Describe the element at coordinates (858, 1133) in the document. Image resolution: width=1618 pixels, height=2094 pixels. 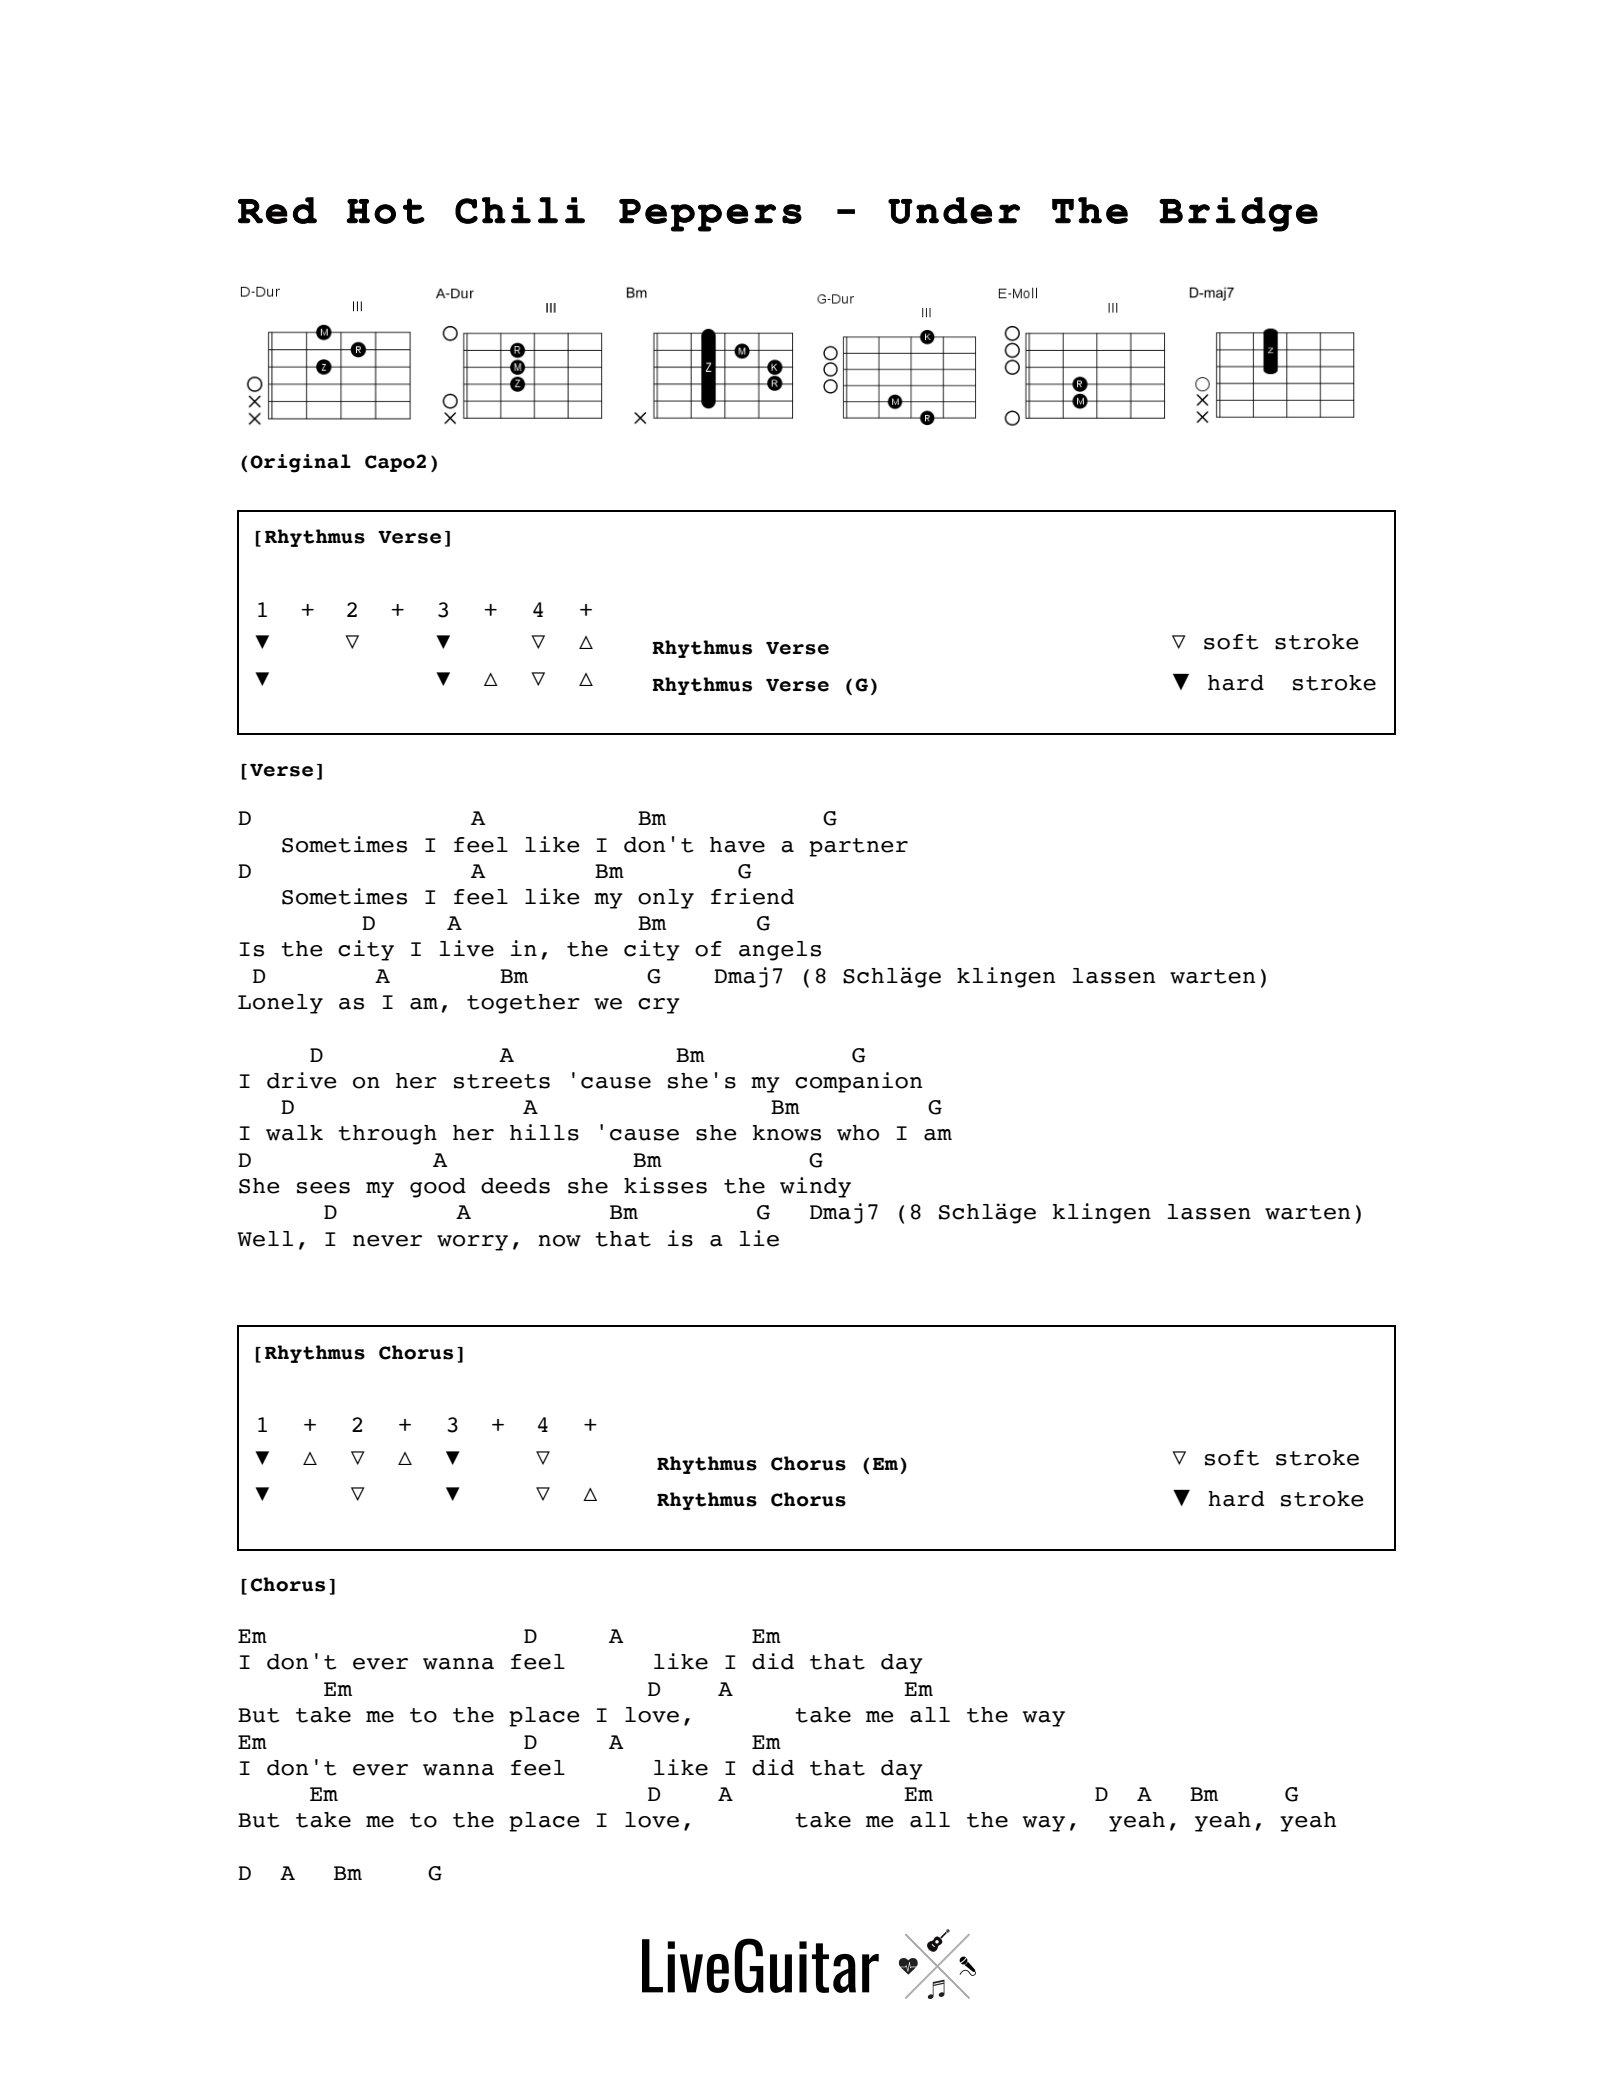
I see `who` at that location.
